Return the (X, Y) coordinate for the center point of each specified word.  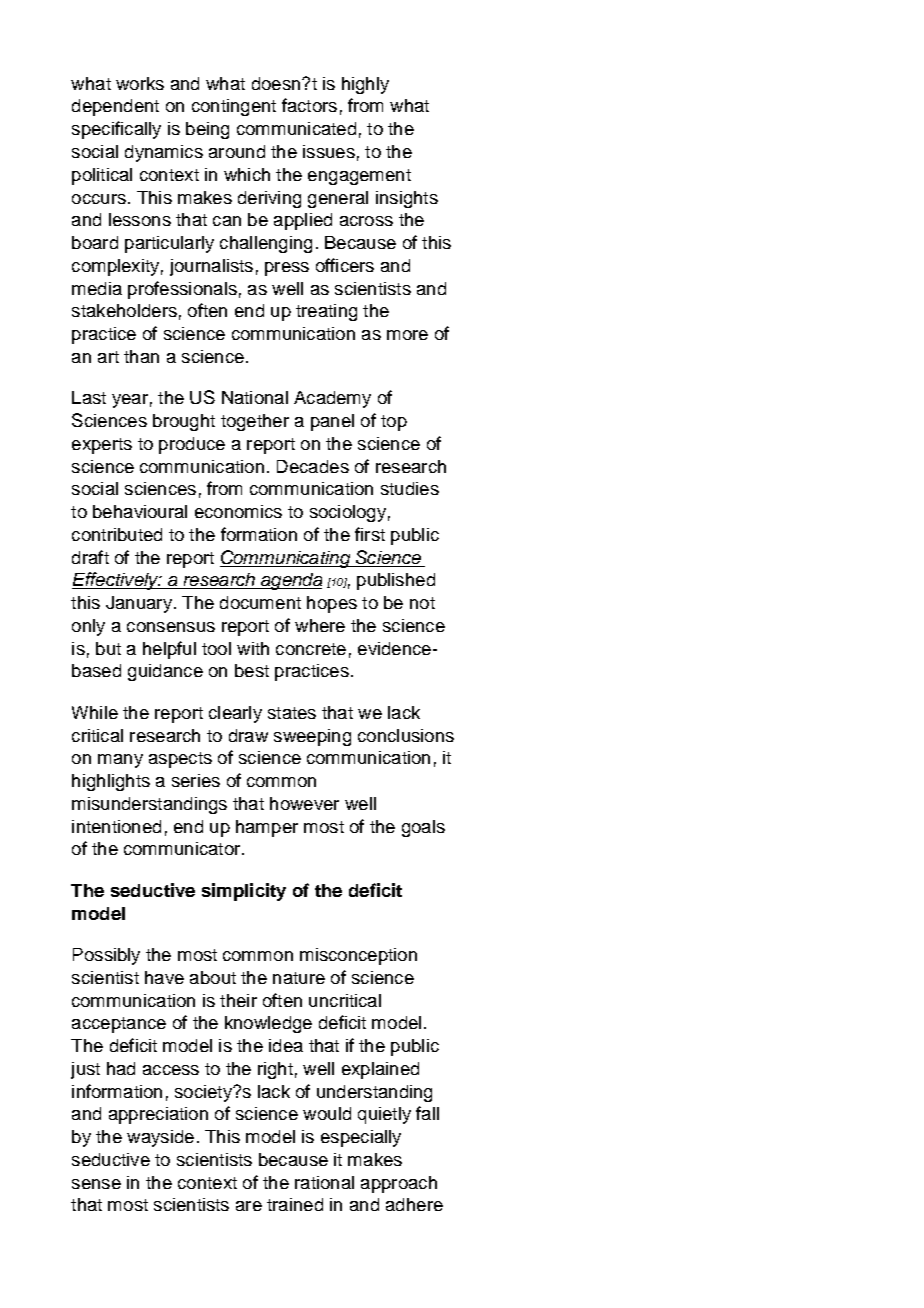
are (249, 1206)
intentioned (116, 826)
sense (96, 1184)
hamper (267, 828)
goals (423, 828)
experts (102, 446)
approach (399, 1184)
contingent (234, 107)
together (255, 422)
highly (365, 85)
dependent (115, 107)
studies (410, 488)
